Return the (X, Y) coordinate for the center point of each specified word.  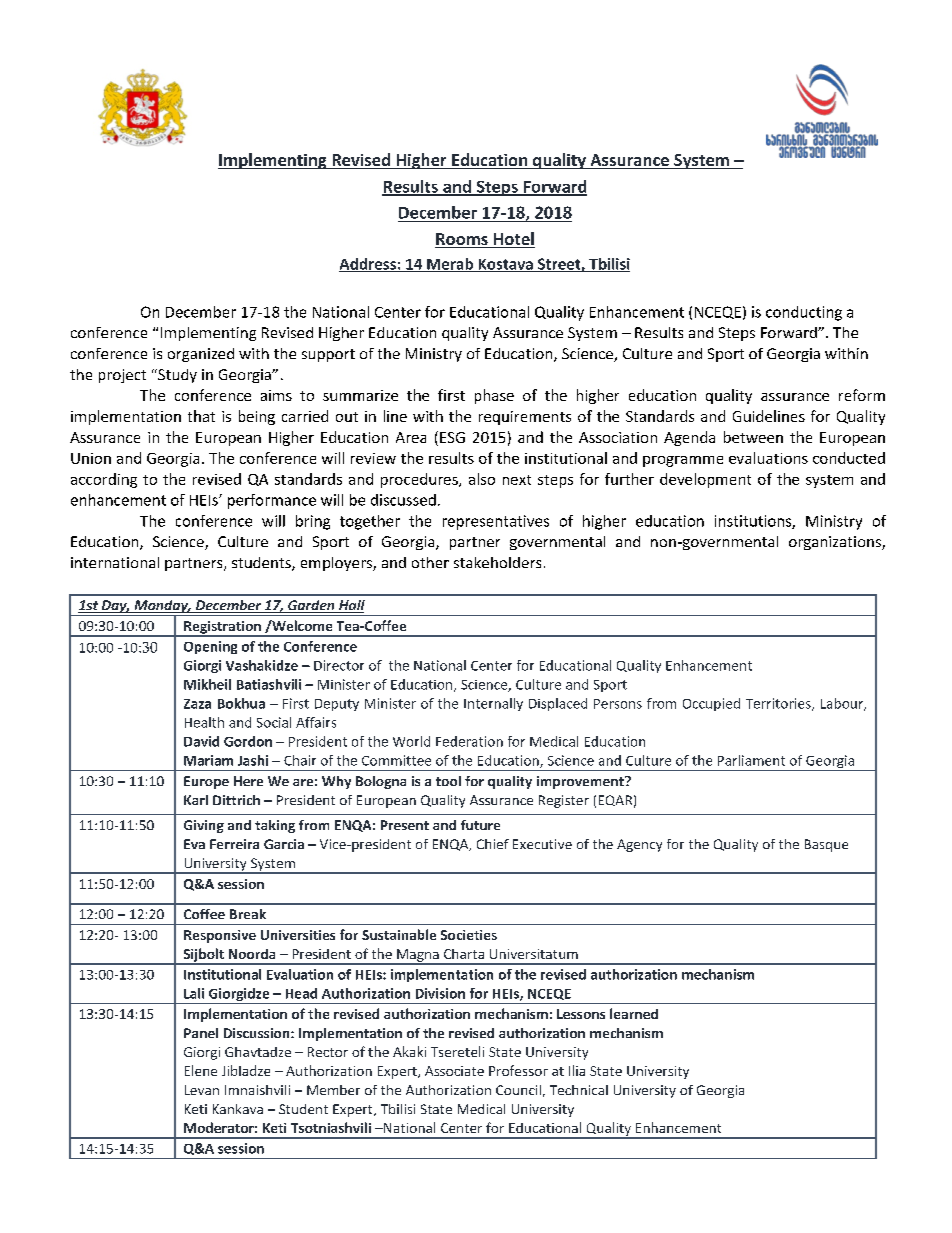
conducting (804, 313)
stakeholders (497, 562)
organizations (836, 543)
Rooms (462, 240)
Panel (201, 1033)
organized (201, 355)
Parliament (751, 760)
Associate (454, 1071)
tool (448, 781)
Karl (196, 800)
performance (272, 501)
